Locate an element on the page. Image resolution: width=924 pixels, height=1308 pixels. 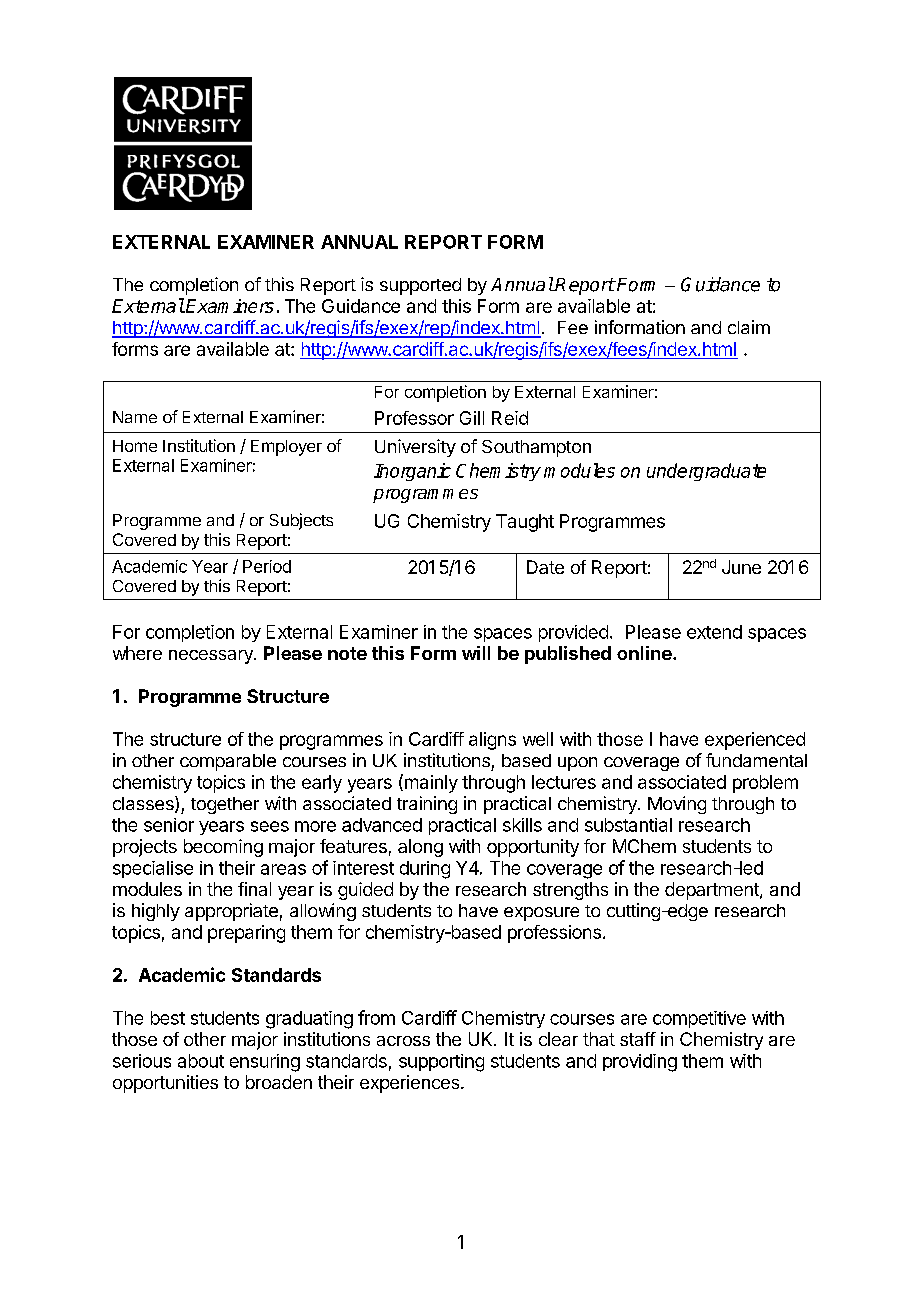
claim is located at coordinates (749, 327).
